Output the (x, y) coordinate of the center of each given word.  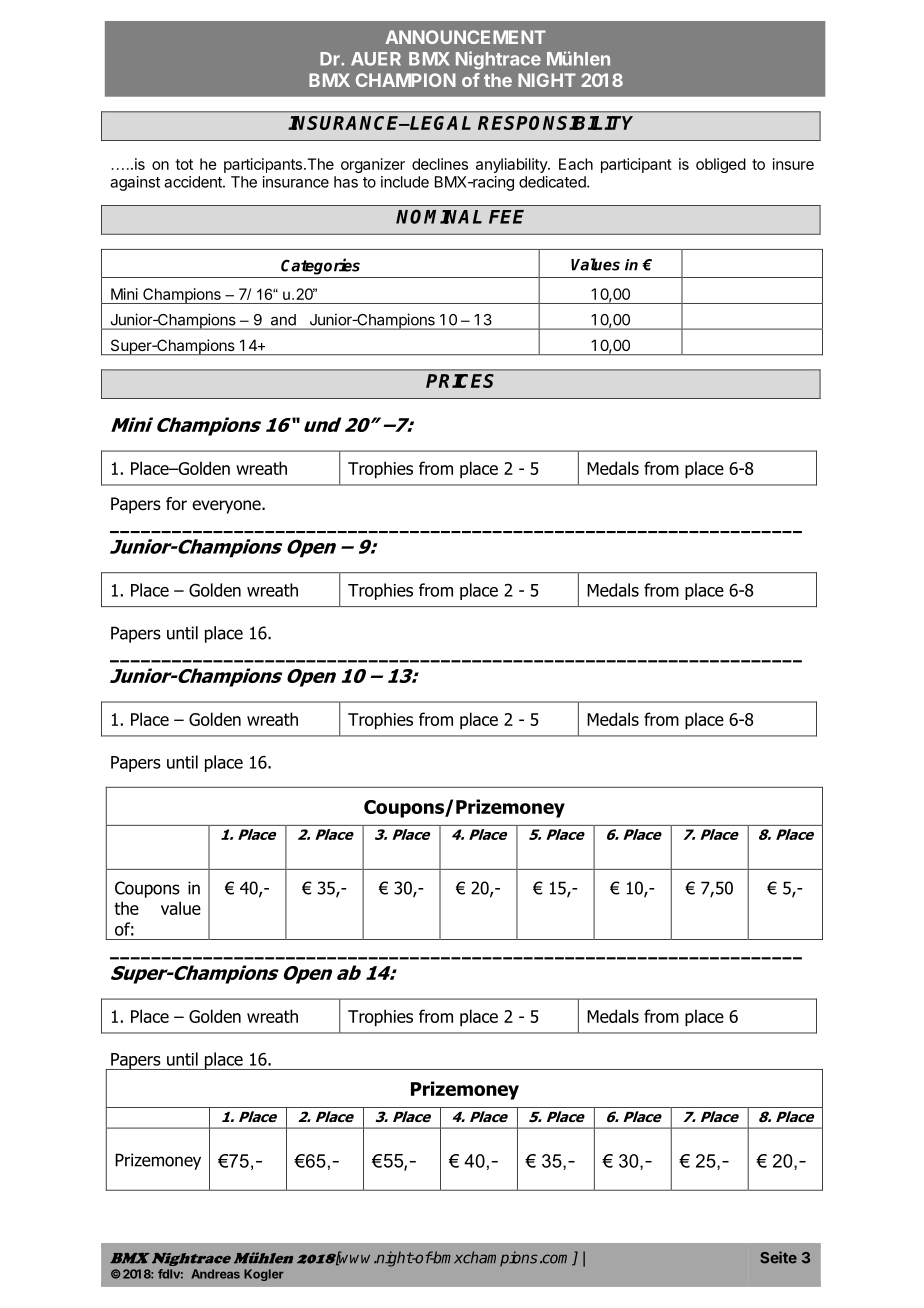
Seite (778, 1257)
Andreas (215, 1274)
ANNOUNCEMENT (466, 37)
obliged (721, 165)
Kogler (264, 1275)
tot (184, 164)
